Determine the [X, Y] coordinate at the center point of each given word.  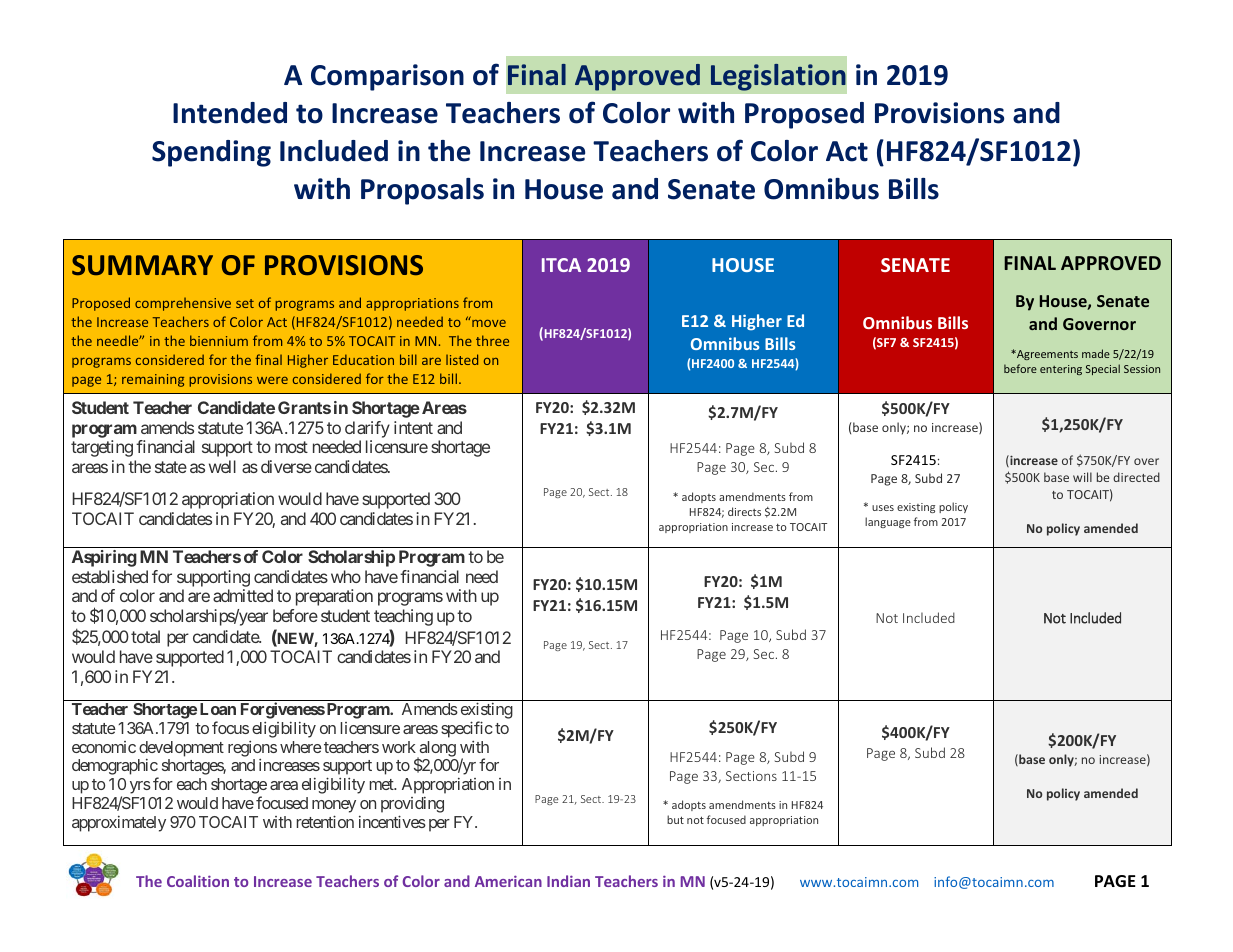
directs [744, 511]
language [888, 522]
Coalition [198, 881]
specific [466, 729]
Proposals [422, 191]
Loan [218, 709]
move [489, 323]
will [1082, 477]
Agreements [1046, 355]
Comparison [387, 77]
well [222, 466]
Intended [230, 113]
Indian [568, 881]
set [245, 303]
